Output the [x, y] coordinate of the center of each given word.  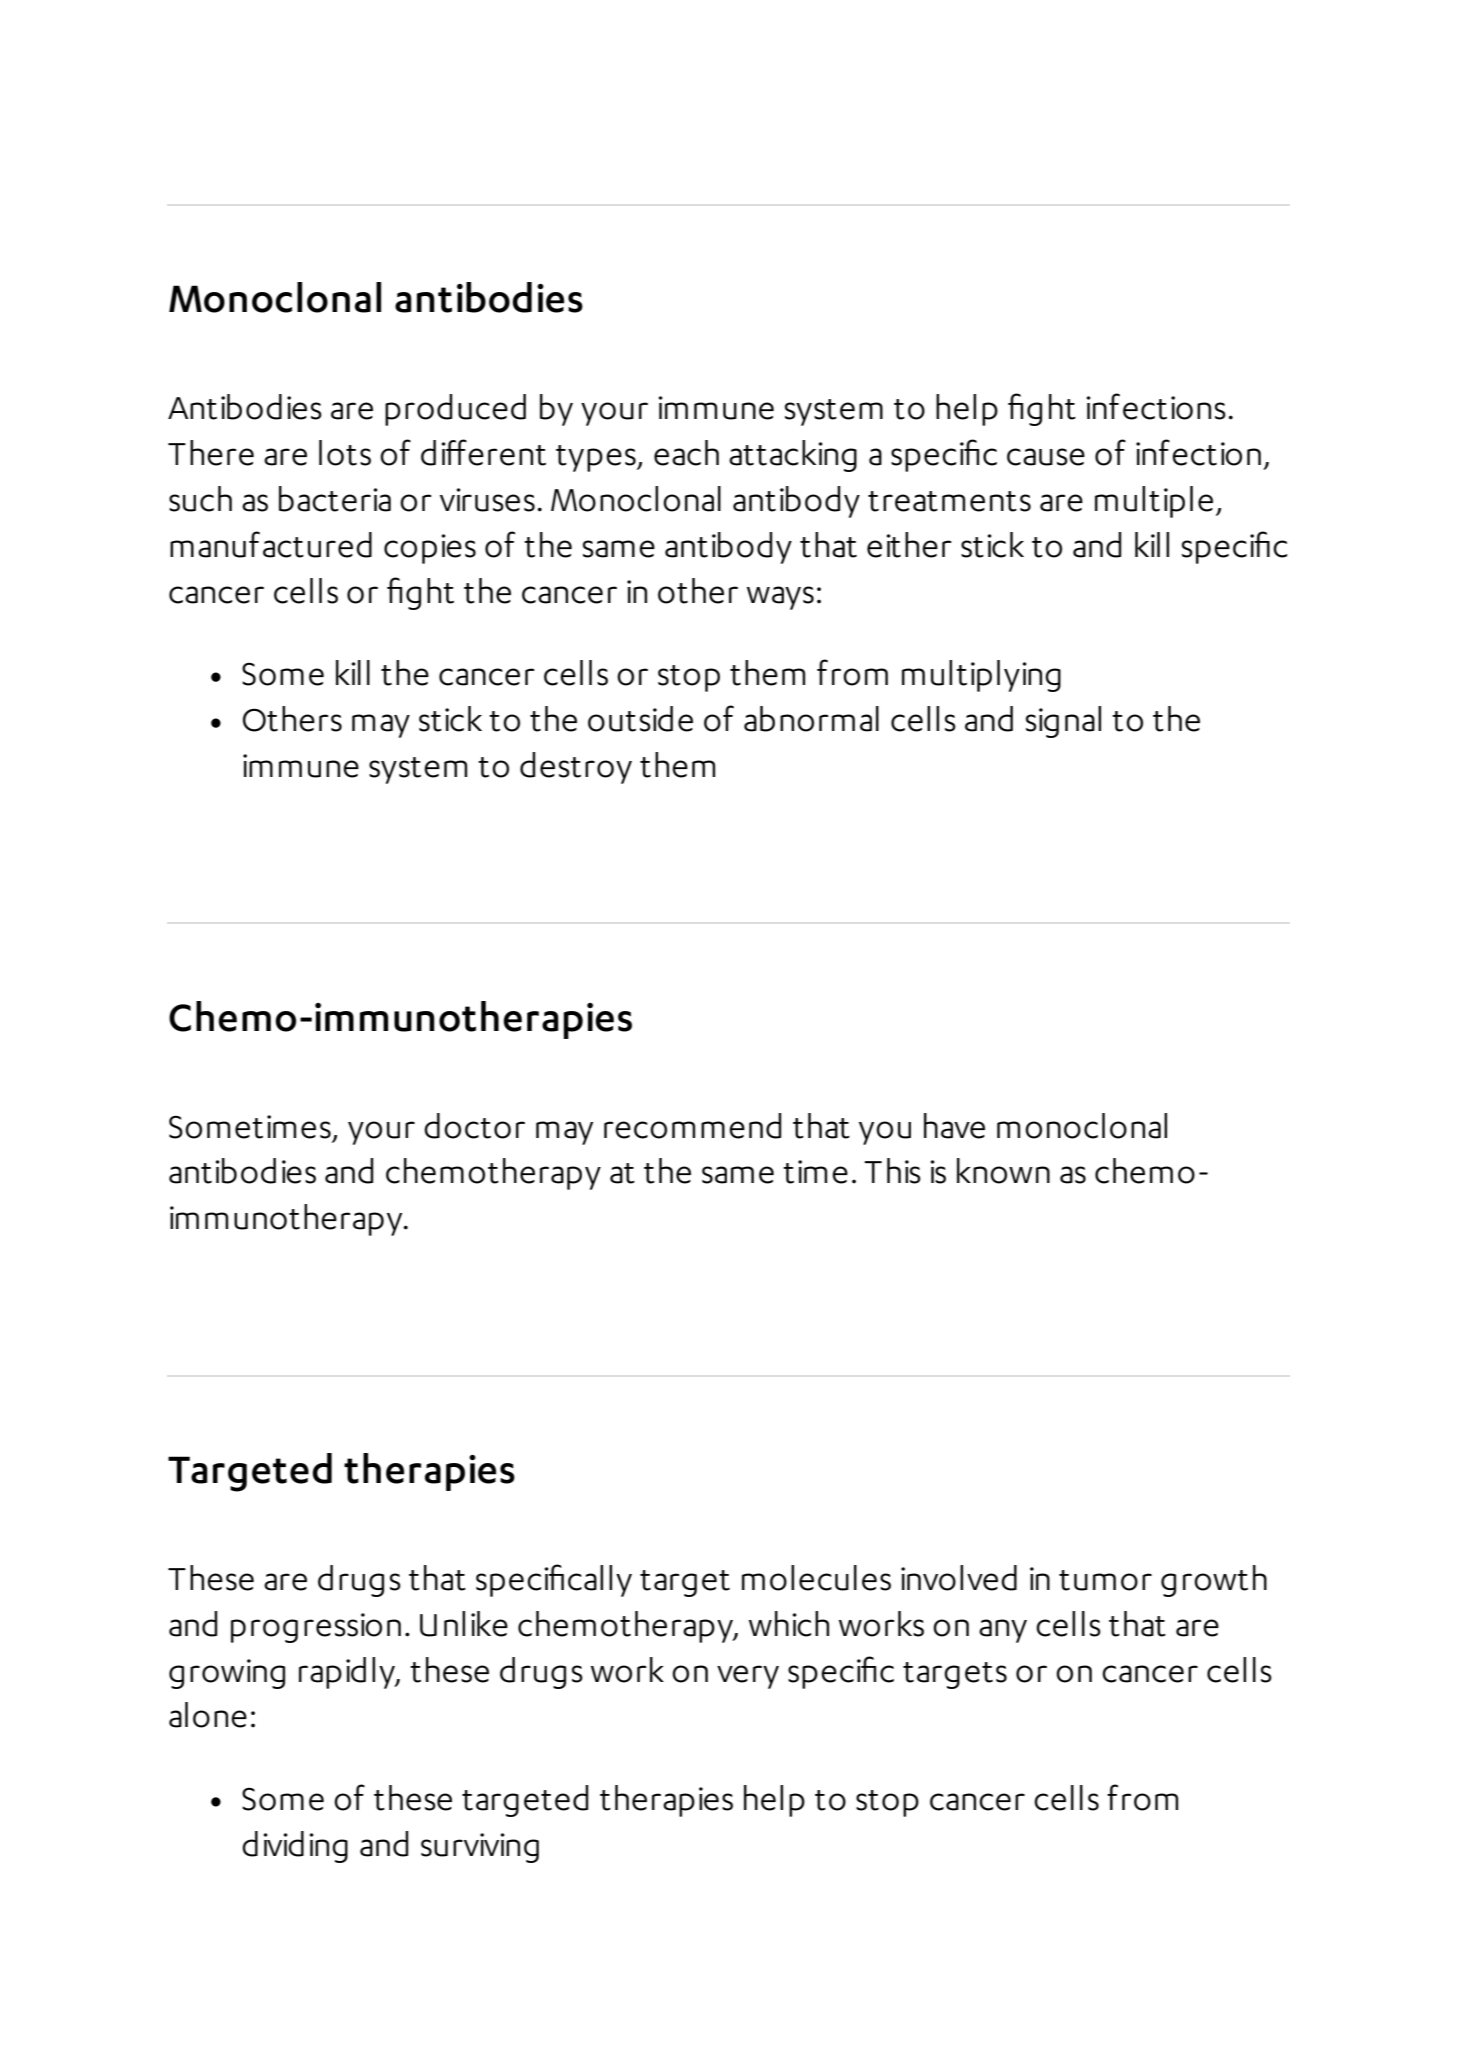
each [686, 453]
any [1003, 1631]
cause [1046, 457]
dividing [295, 1847]
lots [345, 453]
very [748, 1677]
